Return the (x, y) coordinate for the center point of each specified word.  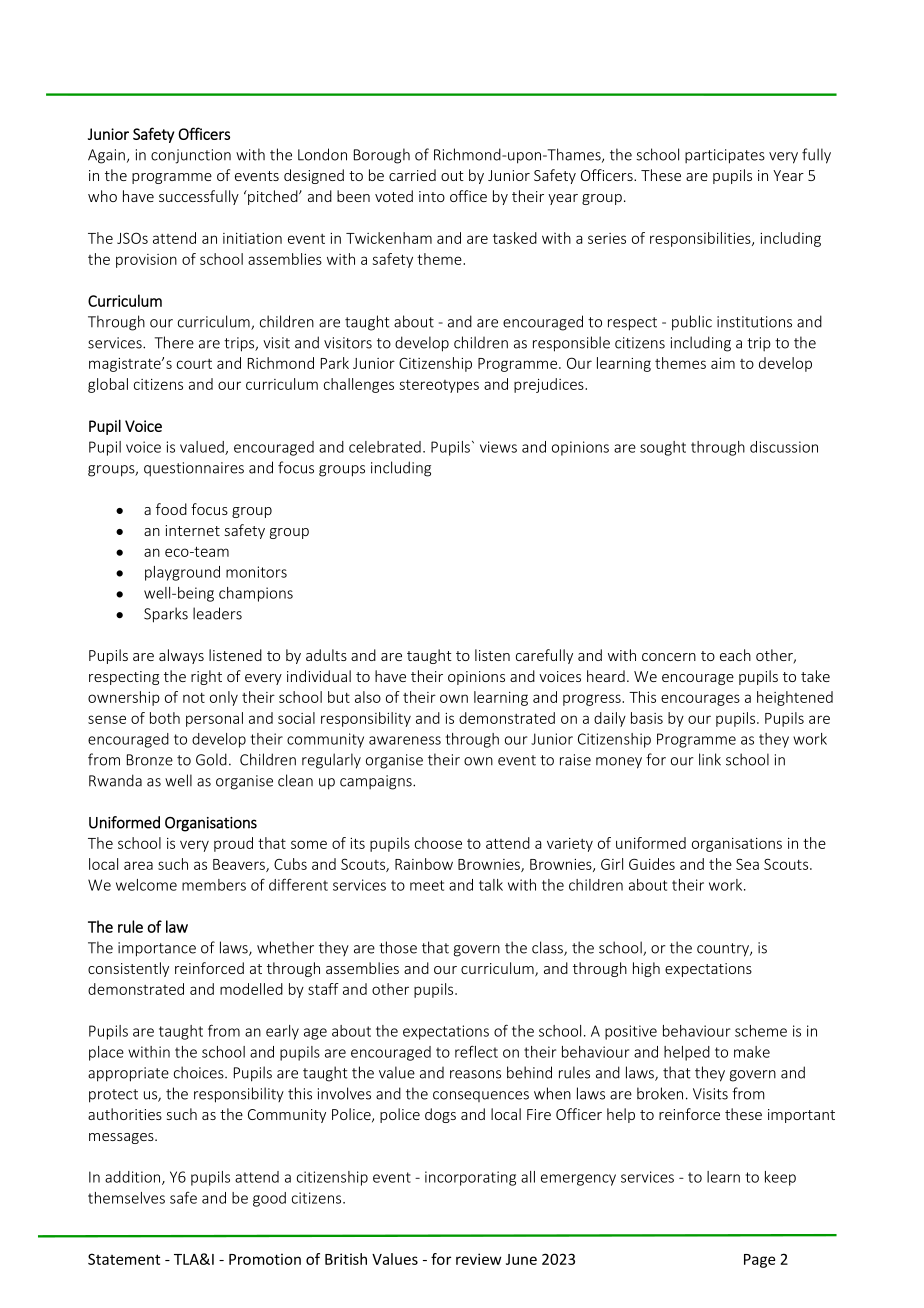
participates (725, 156)
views (498, 447)
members (214, 885)
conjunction (191, 156)
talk (491, 885)
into (432, 196)
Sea (747, 864)
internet (192, 530)
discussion (784, 447)
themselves (126, 1198)
